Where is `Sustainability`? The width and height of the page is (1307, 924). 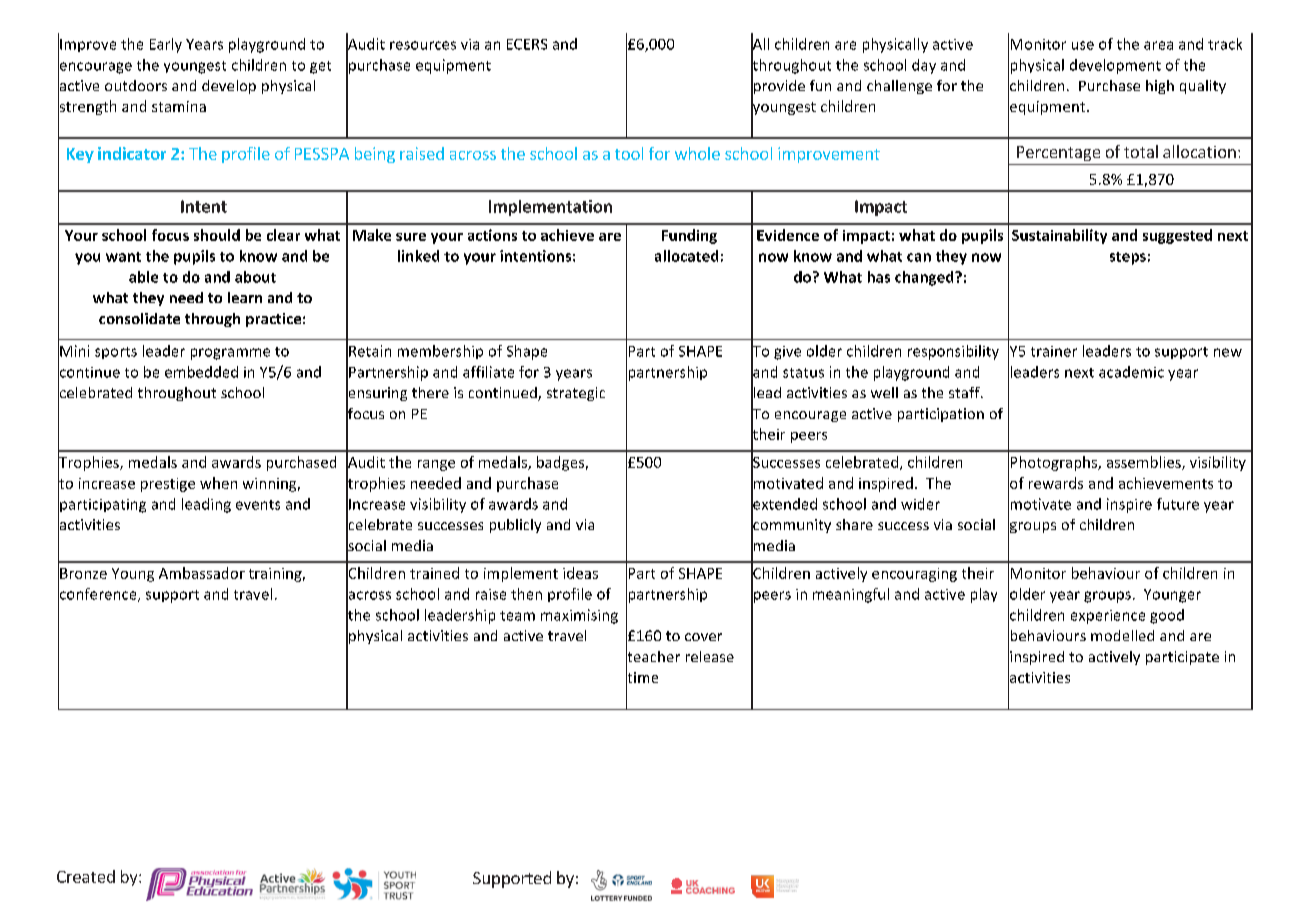
Sustainability is located at coordinates (1059, 236).
